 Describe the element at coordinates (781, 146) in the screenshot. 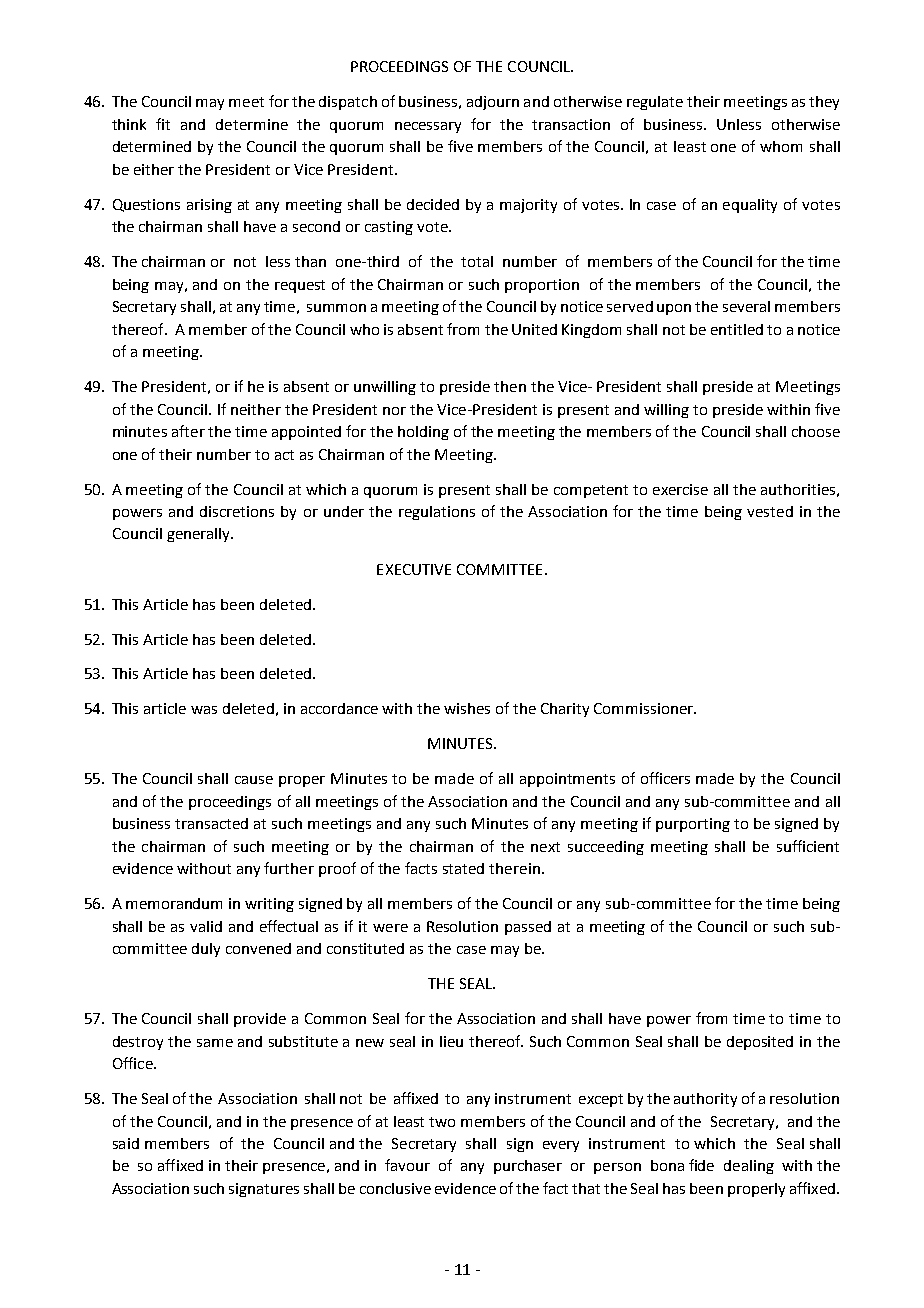

I see `whom` at that location.
